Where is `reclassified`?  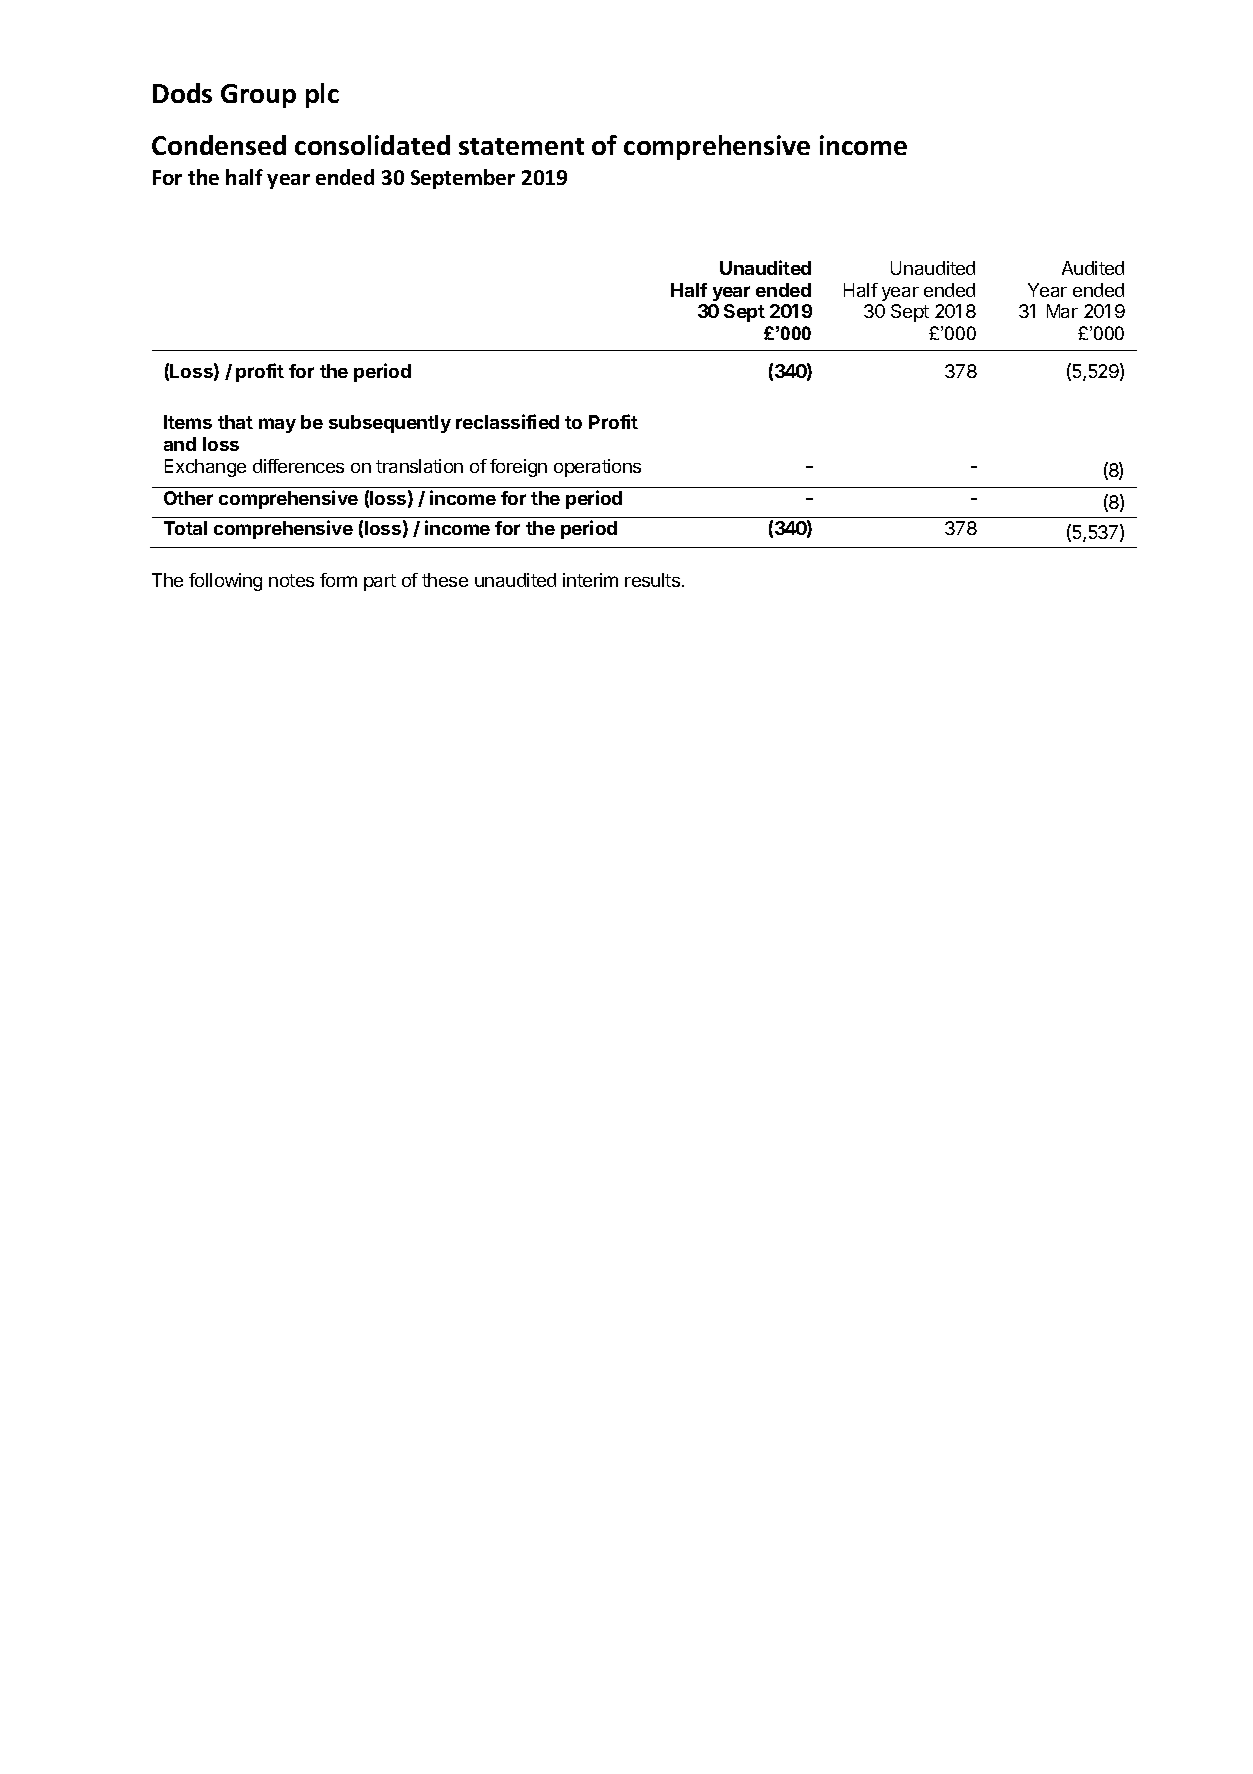 reclassified is located at coordinates (507, 421).
